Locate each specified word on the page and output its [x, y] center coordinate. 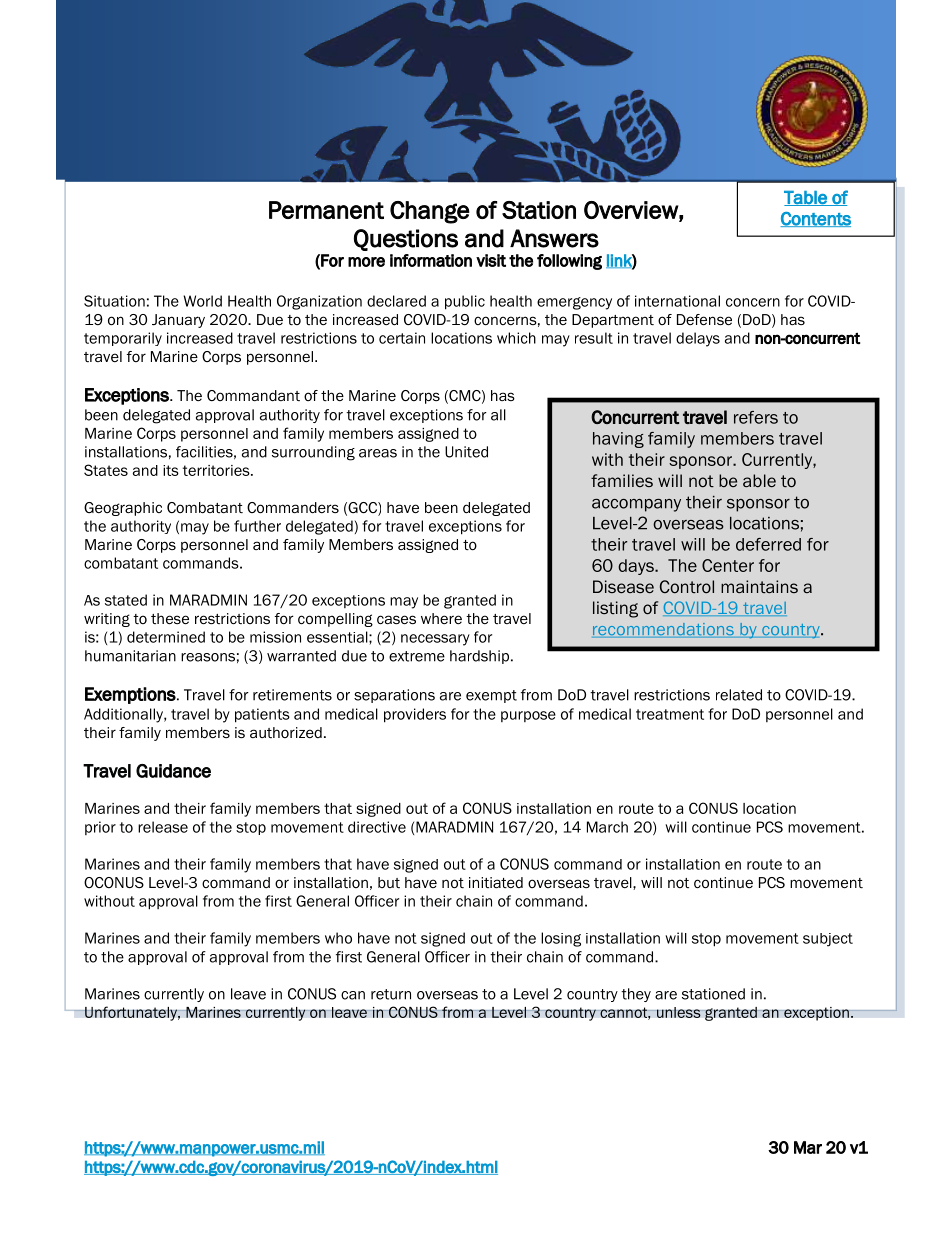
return [391, 994]
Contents [816, 219]
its [171, 470]
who [338, 938]
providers [415, 715]
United [466, 452]
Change [430, 212]
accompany [636, 505]
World [202, 301]
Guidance [173, 771]
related [739, 695]
